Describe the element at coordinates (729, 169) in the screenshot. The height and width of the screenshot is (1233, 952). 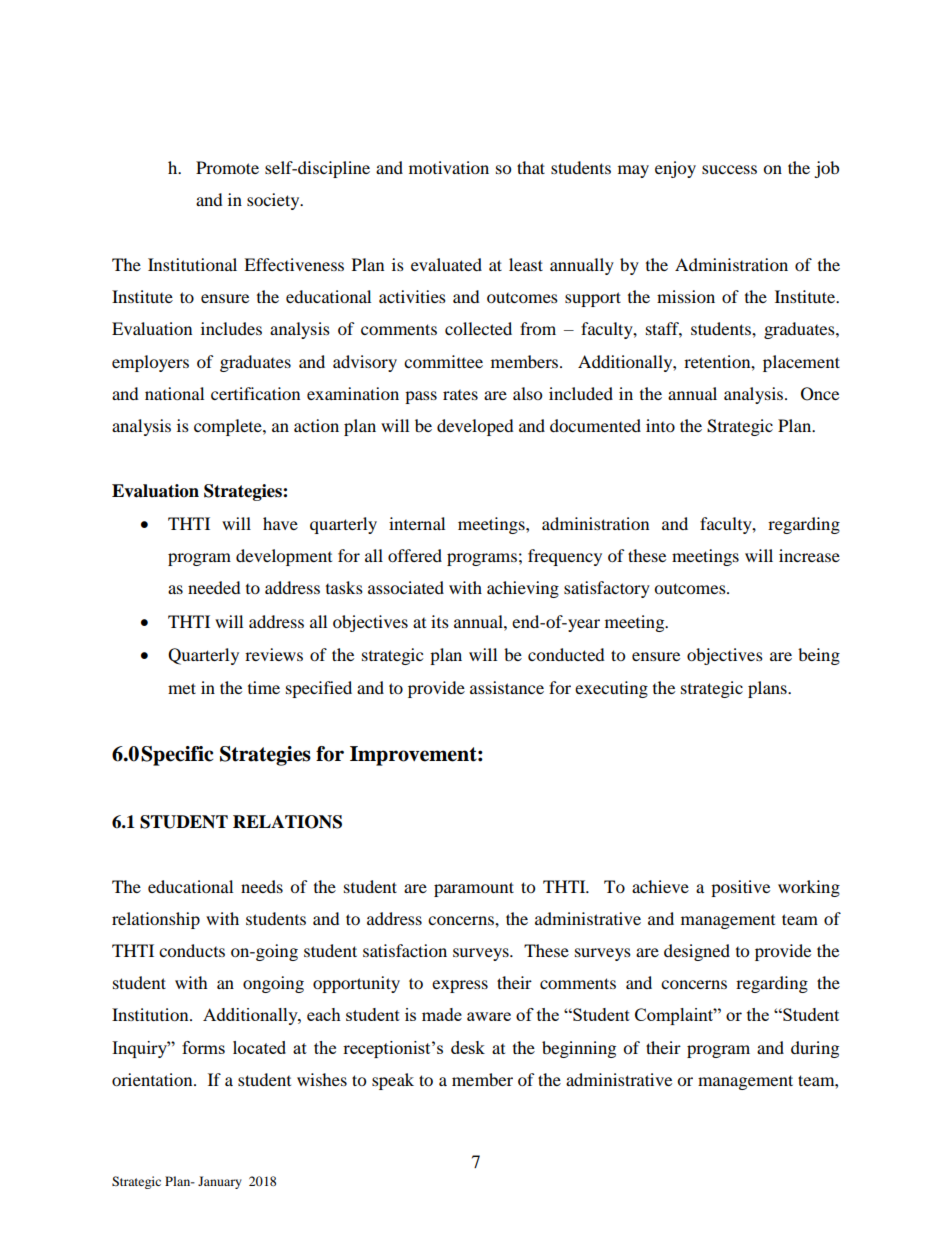
I see `success` at that location.
